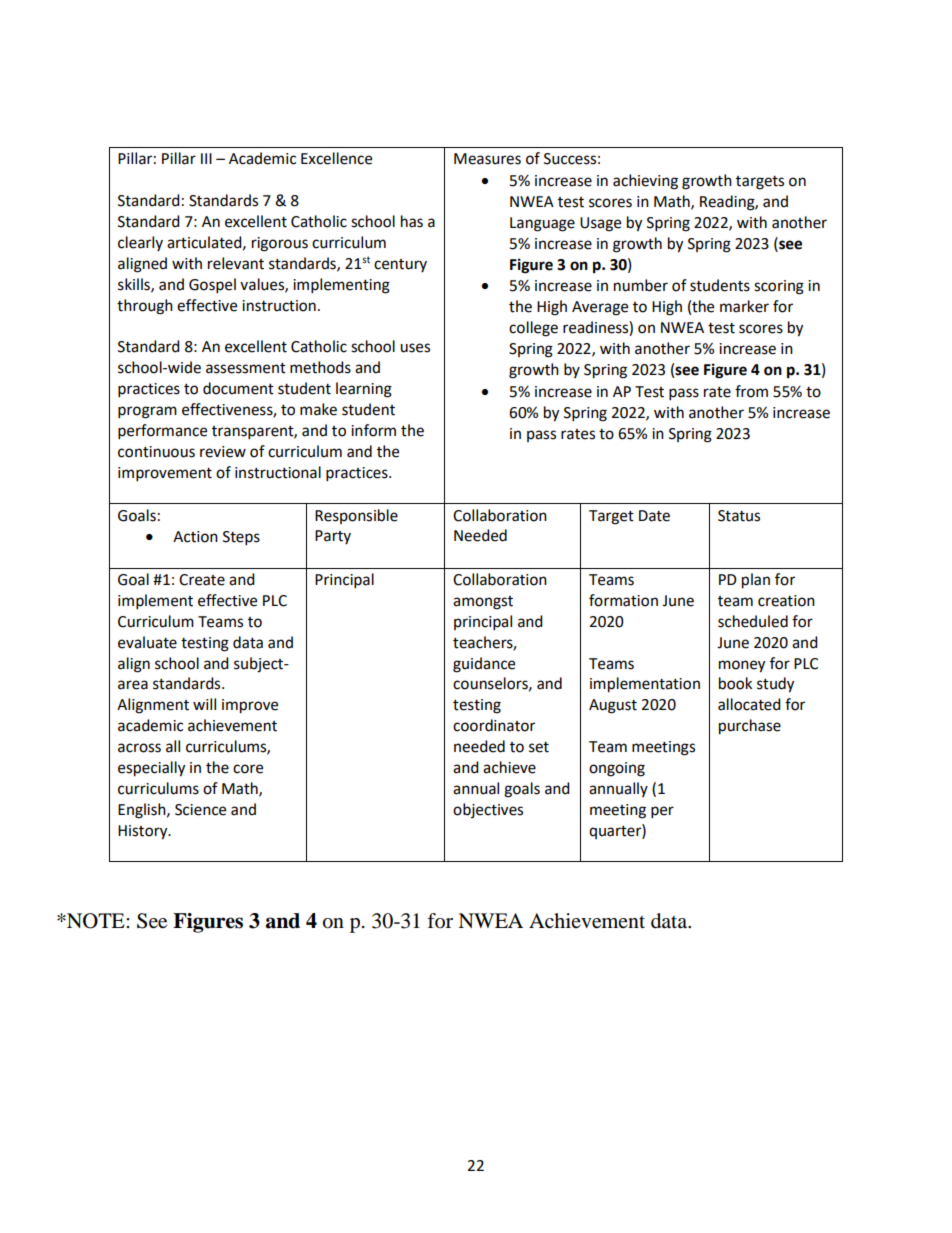 Image resolution: width=952 pixels, height=1233 pixels. I want to click on Measures, so click(487, 159).
